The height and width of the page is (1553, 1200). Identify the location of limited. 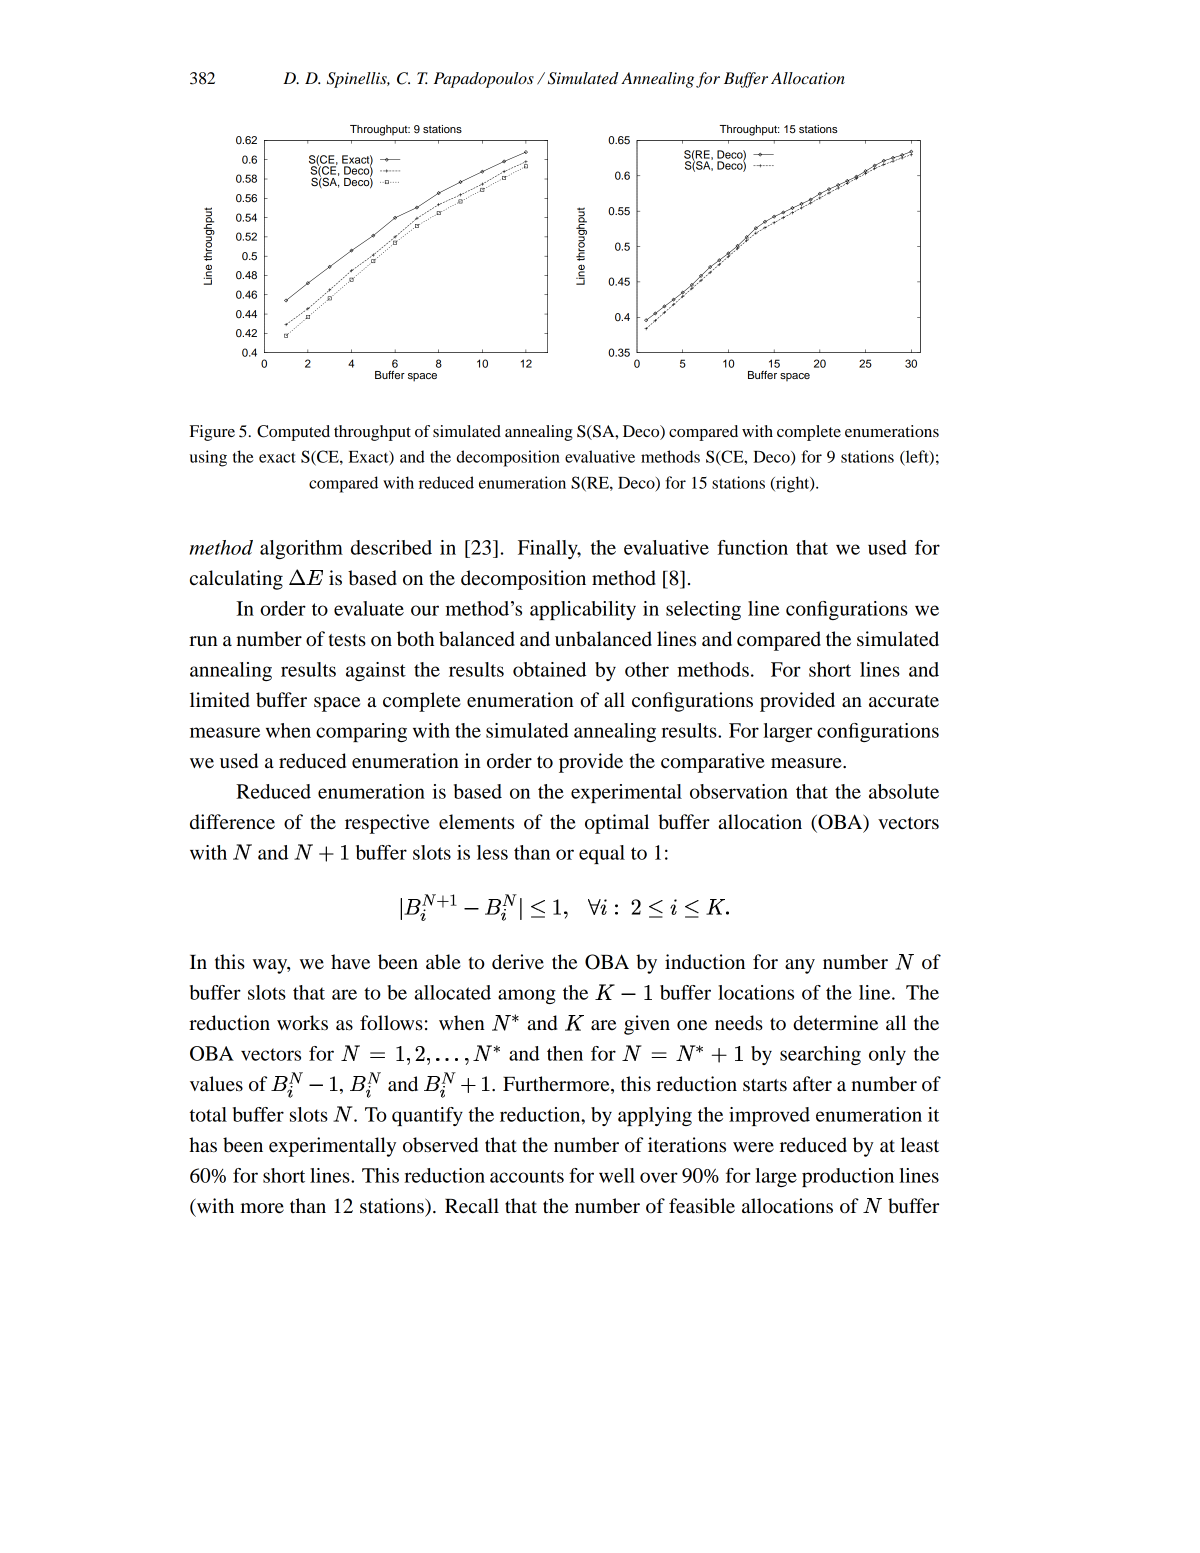
(220, 700).
